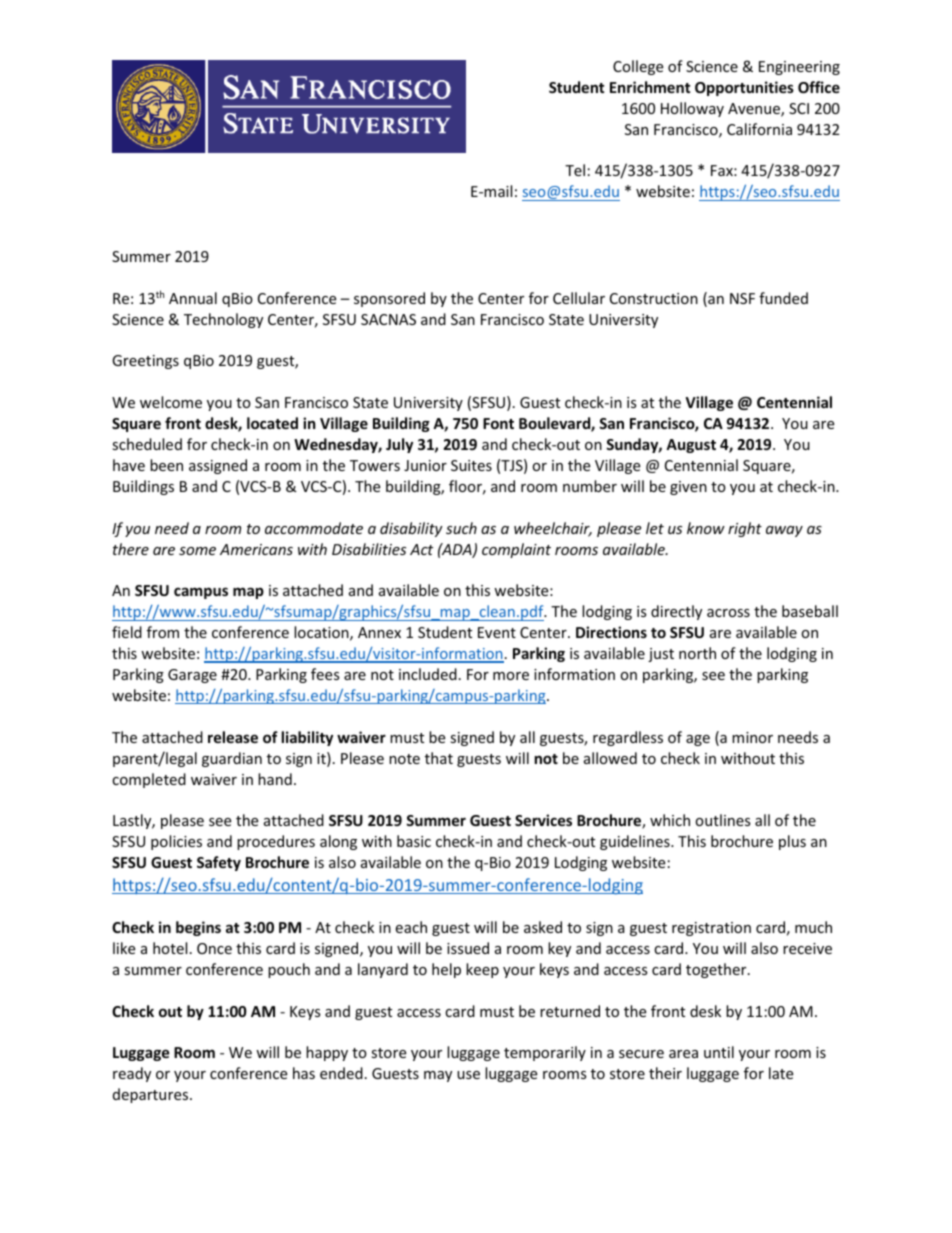 This page has height=1233, width=952. I want to click on Font, so click(498, 423).
